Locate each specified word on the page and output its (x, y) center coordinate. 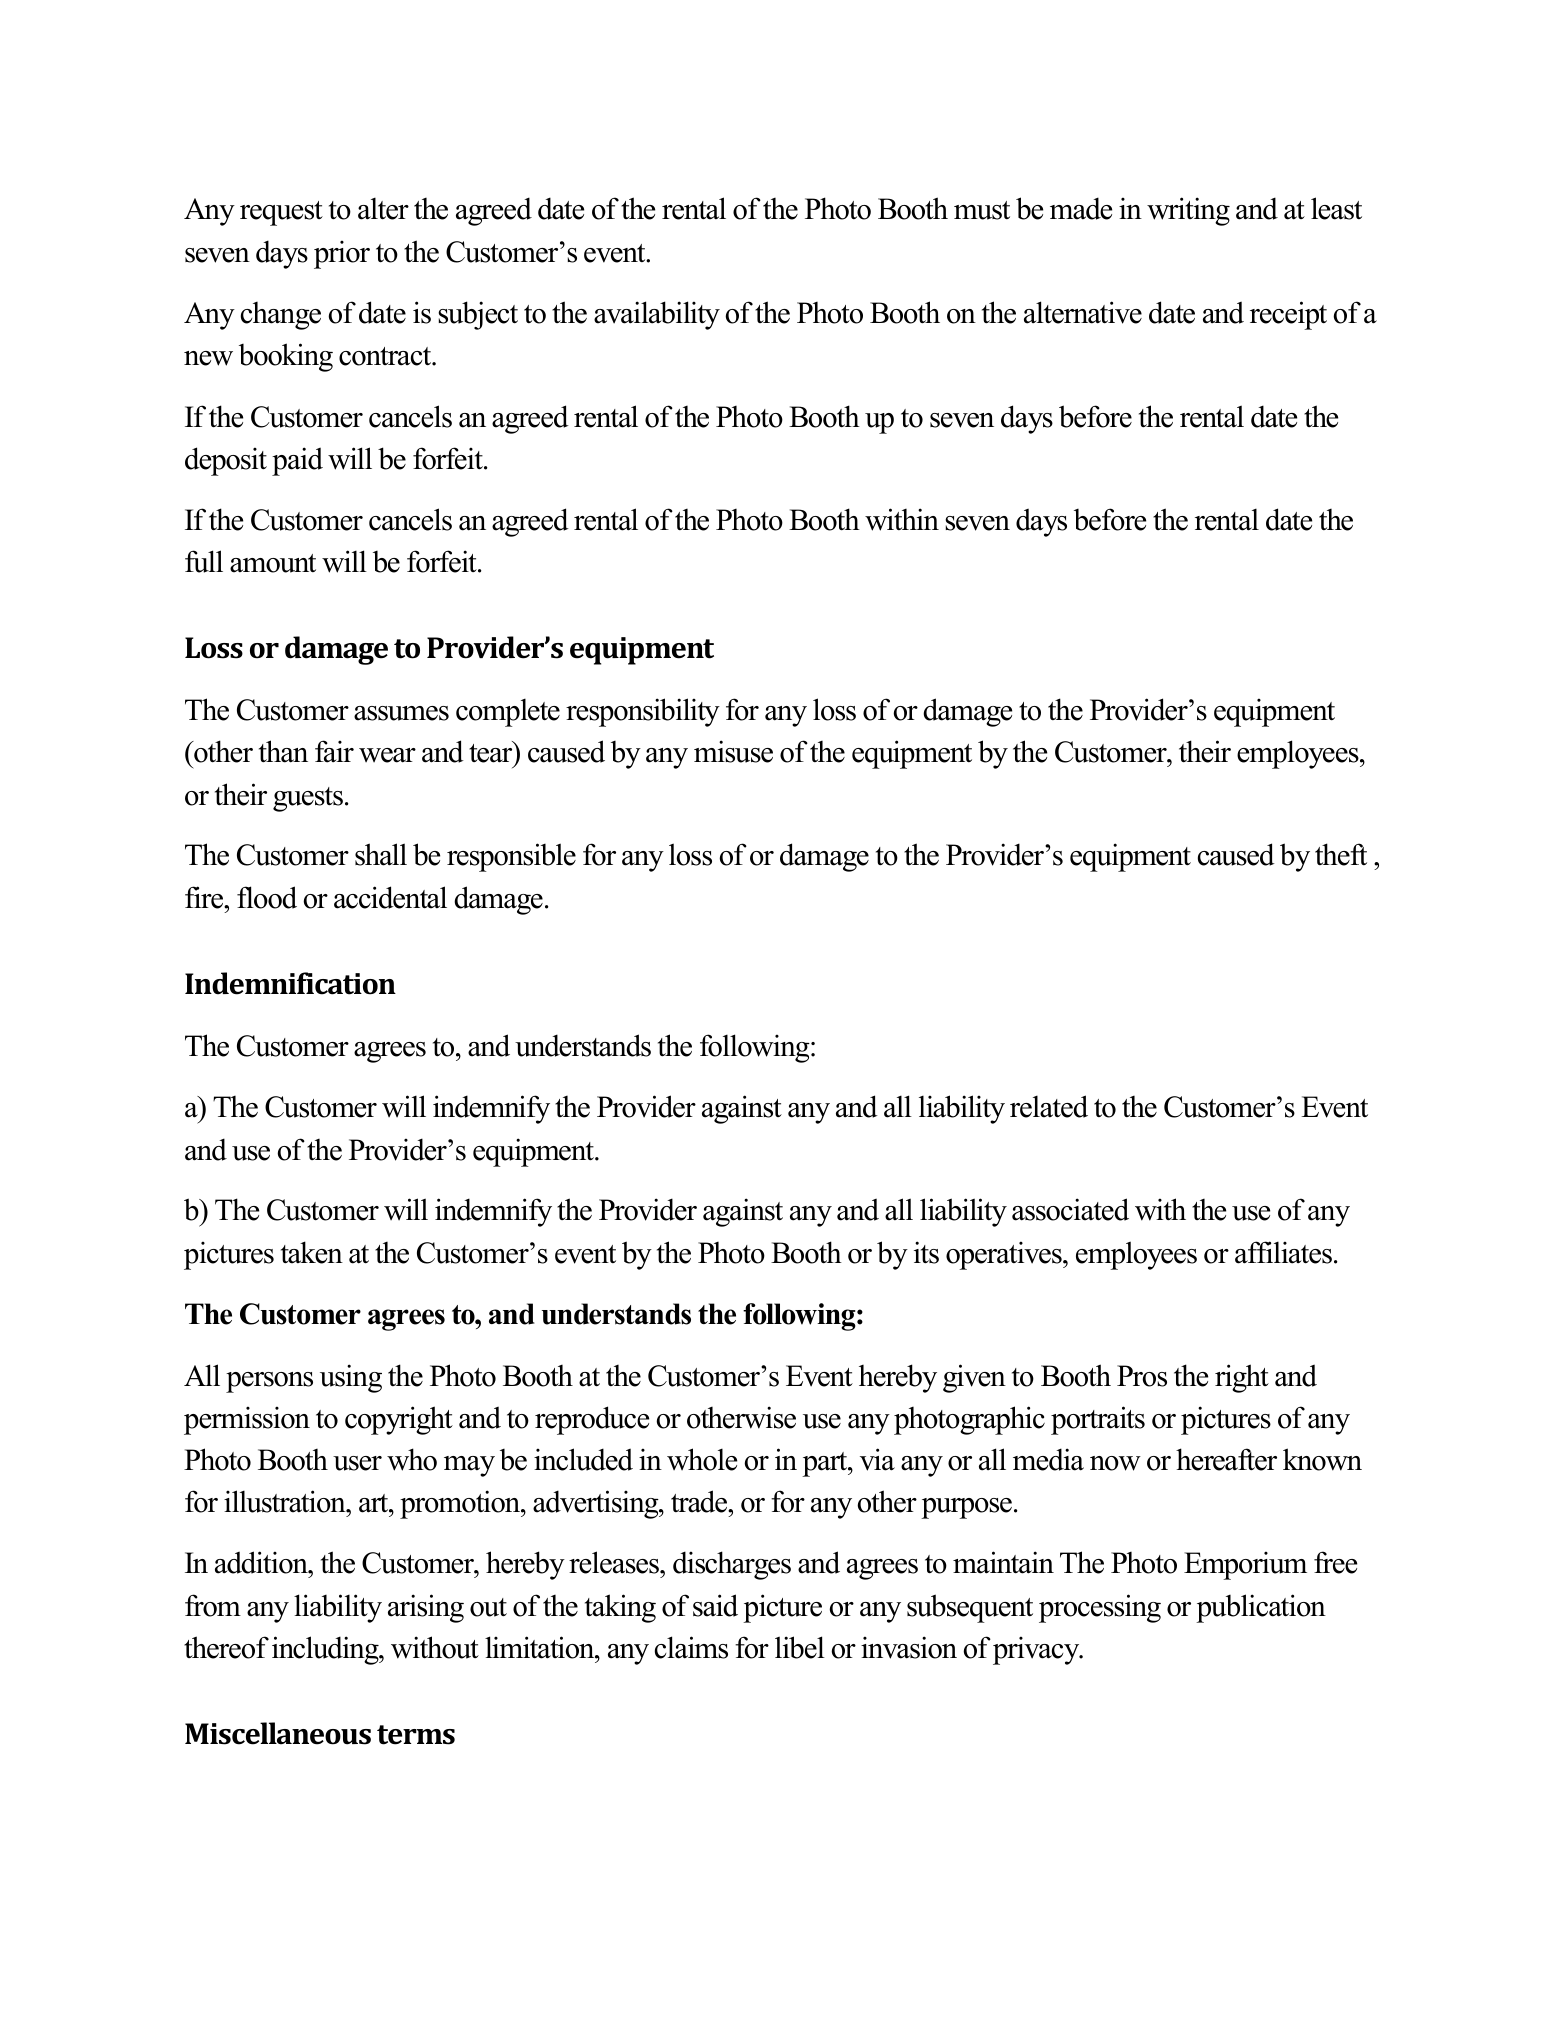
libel (800, 1647)
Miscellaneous (278, 1733)
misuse (733, 751)
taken (312, 1252)
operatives (1005, 1255)
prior (342, 254)
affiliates (1283, 1252)
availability (657, 315)
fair (334, 751)
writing (1188, 211)
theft (1341, 854)
